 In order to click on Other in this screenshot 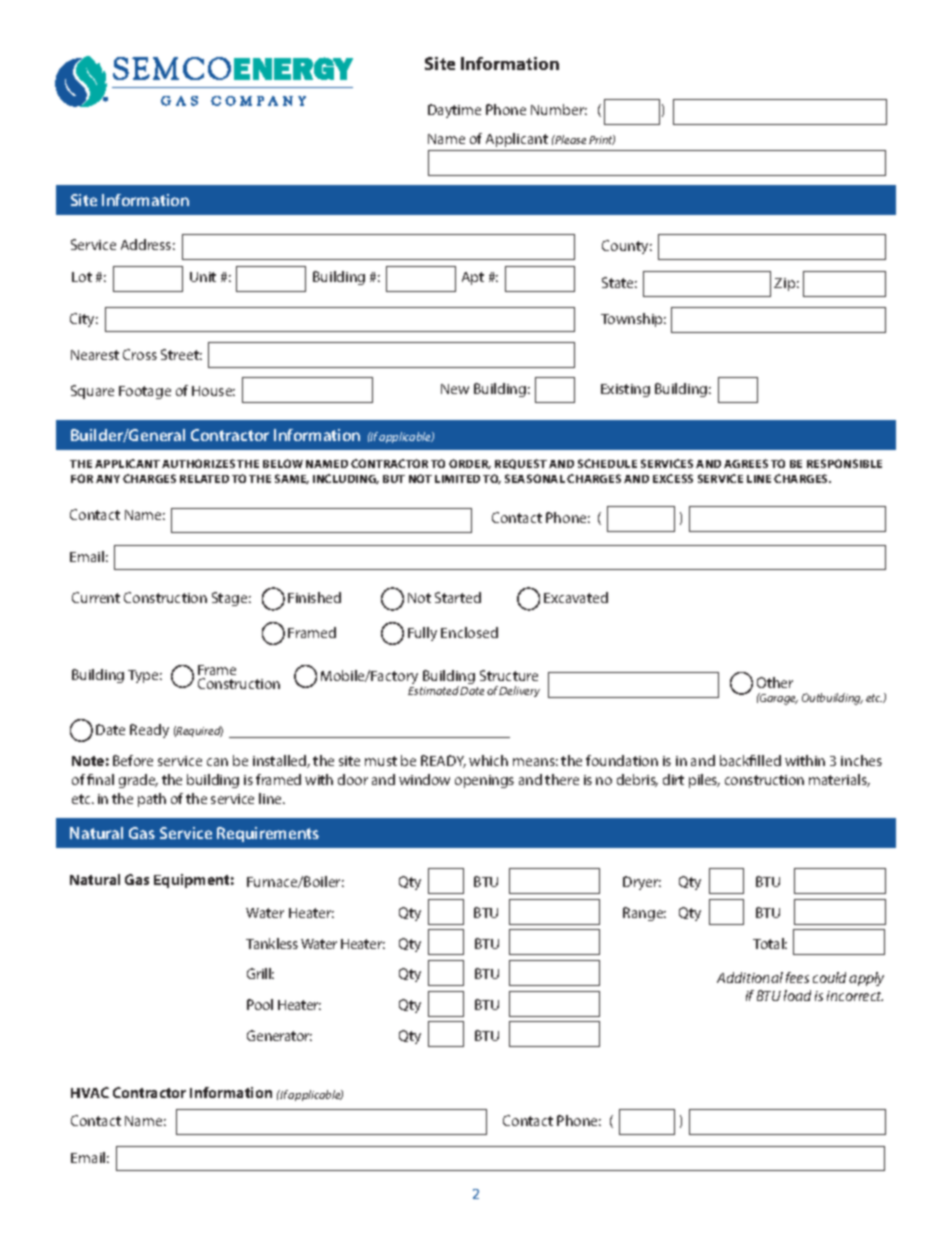, I will do `click(775, 682)`.
